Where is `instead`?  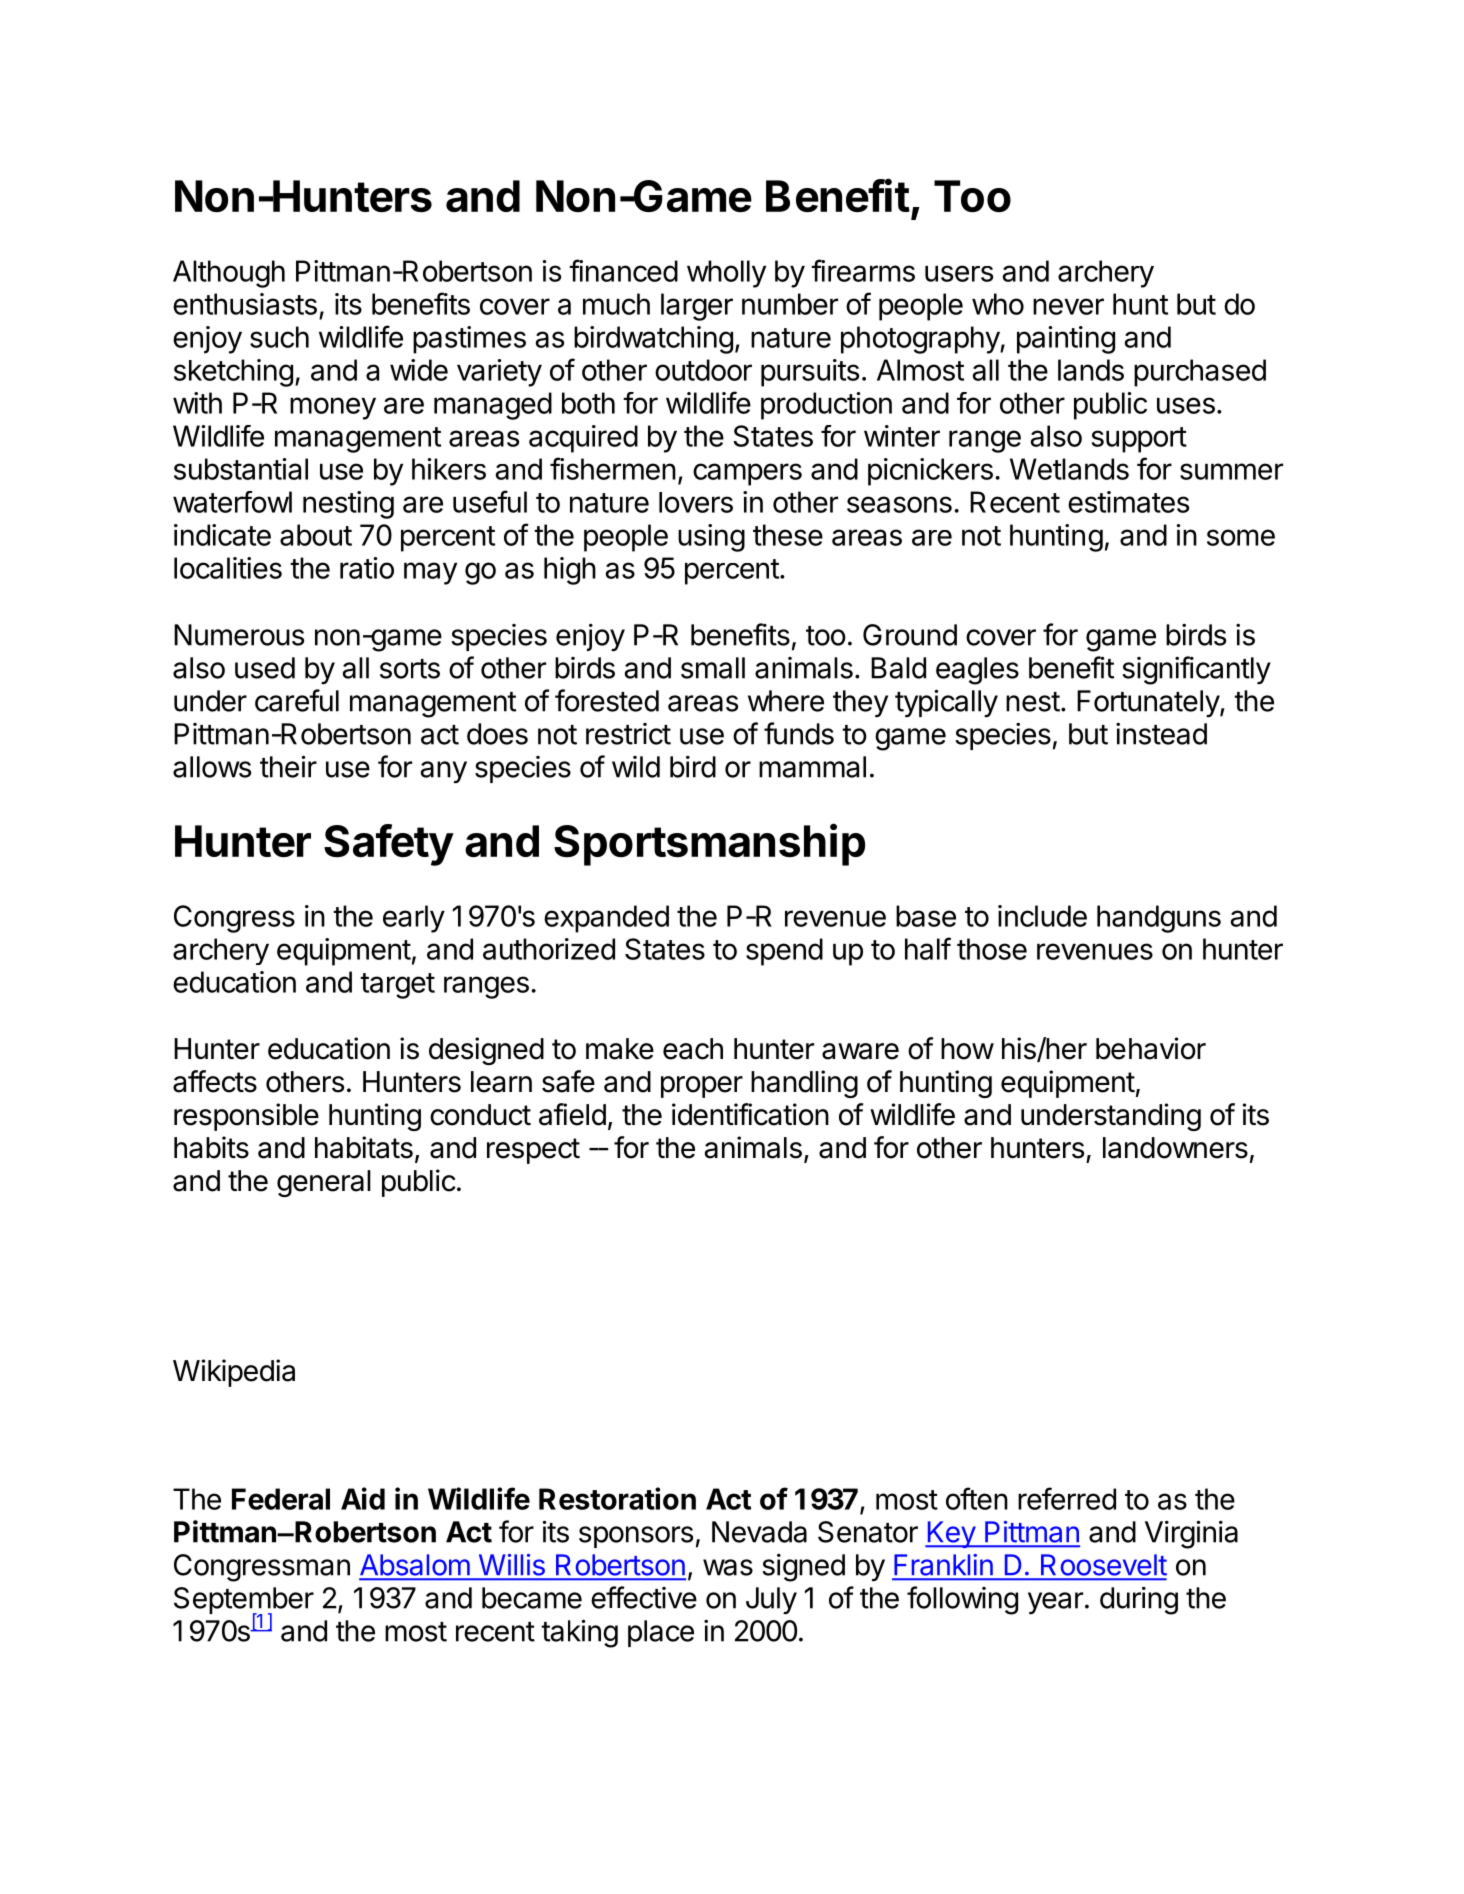
instead is located at coordinates (1161, 734).
